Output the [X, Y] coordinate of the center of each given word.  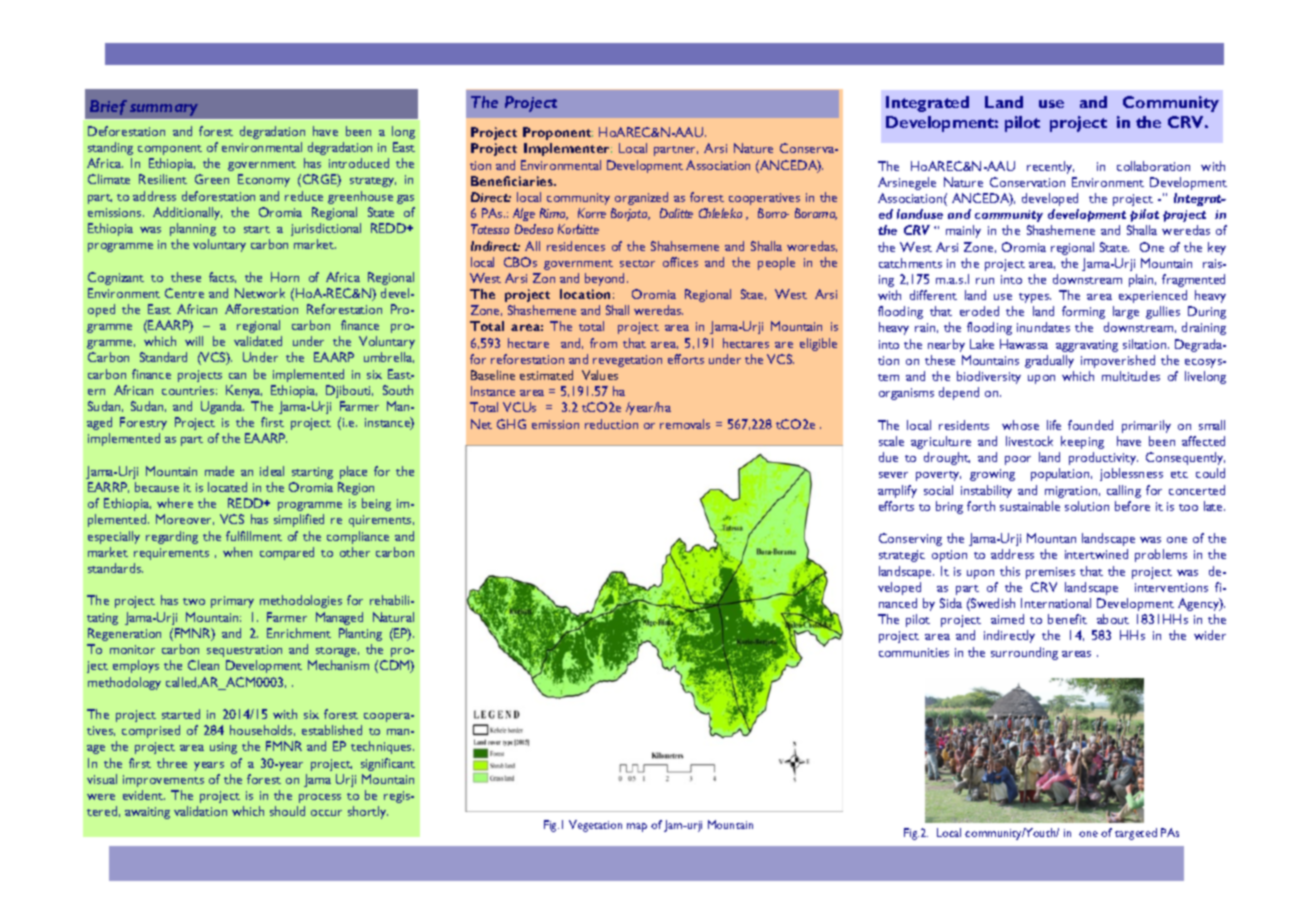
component [170, 150]
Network [260, 293]
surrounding [1024, 653]
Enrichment [299, 633]
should [287, 811]
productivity [1103, 458]
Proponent [558, 133]
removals [685, 424]
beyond [606, 279]
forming [1083, 312]
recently [1050, 167]
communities [914, 652]
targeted [1136, 834]
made [219, 471]
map [637, 827]
